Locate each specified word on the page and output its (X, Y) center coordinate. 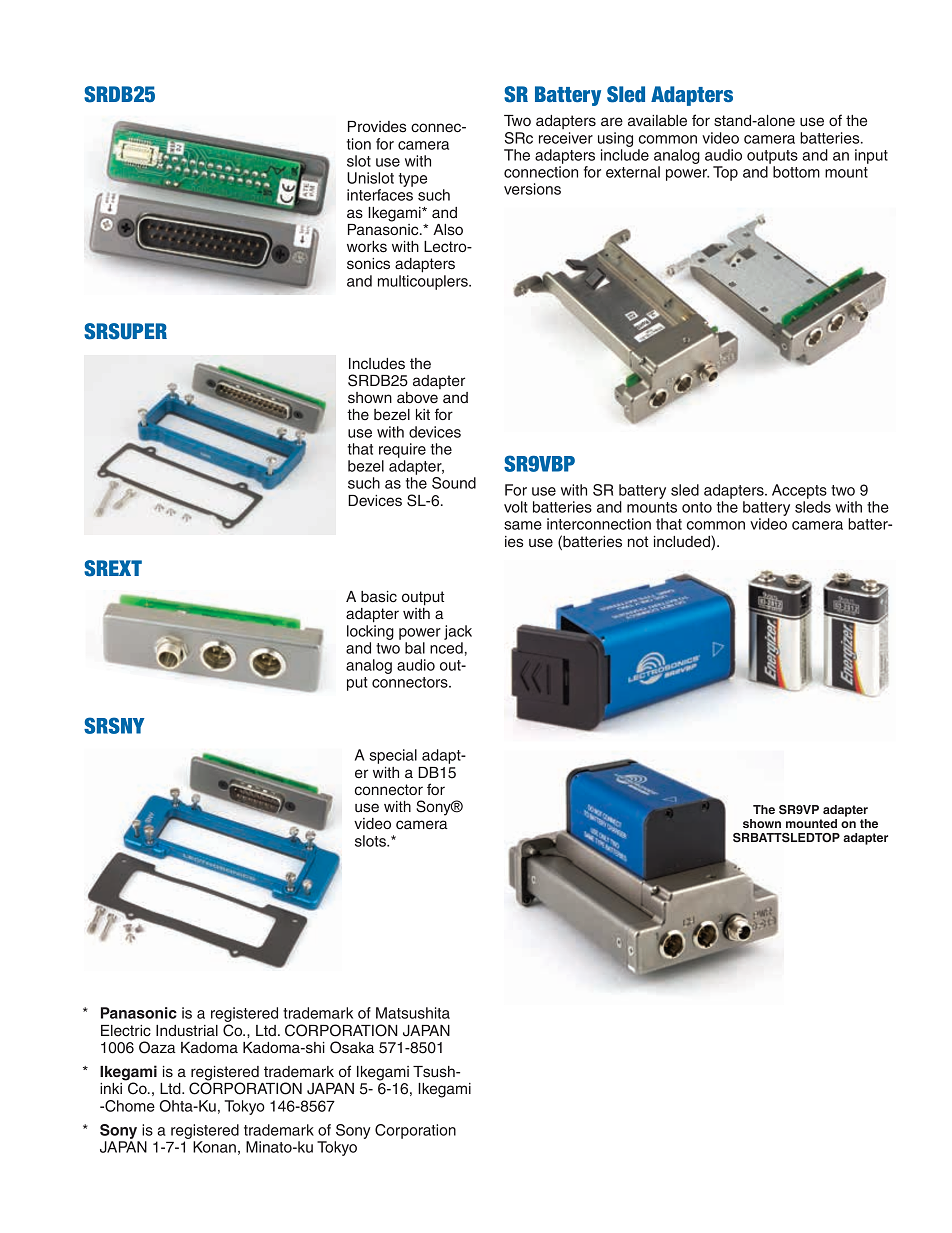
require (402, 450)
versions (532, 189)
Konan (214, 1147)
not (638, 541)
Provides (377, 127)
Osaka (352, 1047)
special (393, 756)
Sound (454, 483)
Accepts (799, 491)
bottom (796, 172)
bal (415, 648)
